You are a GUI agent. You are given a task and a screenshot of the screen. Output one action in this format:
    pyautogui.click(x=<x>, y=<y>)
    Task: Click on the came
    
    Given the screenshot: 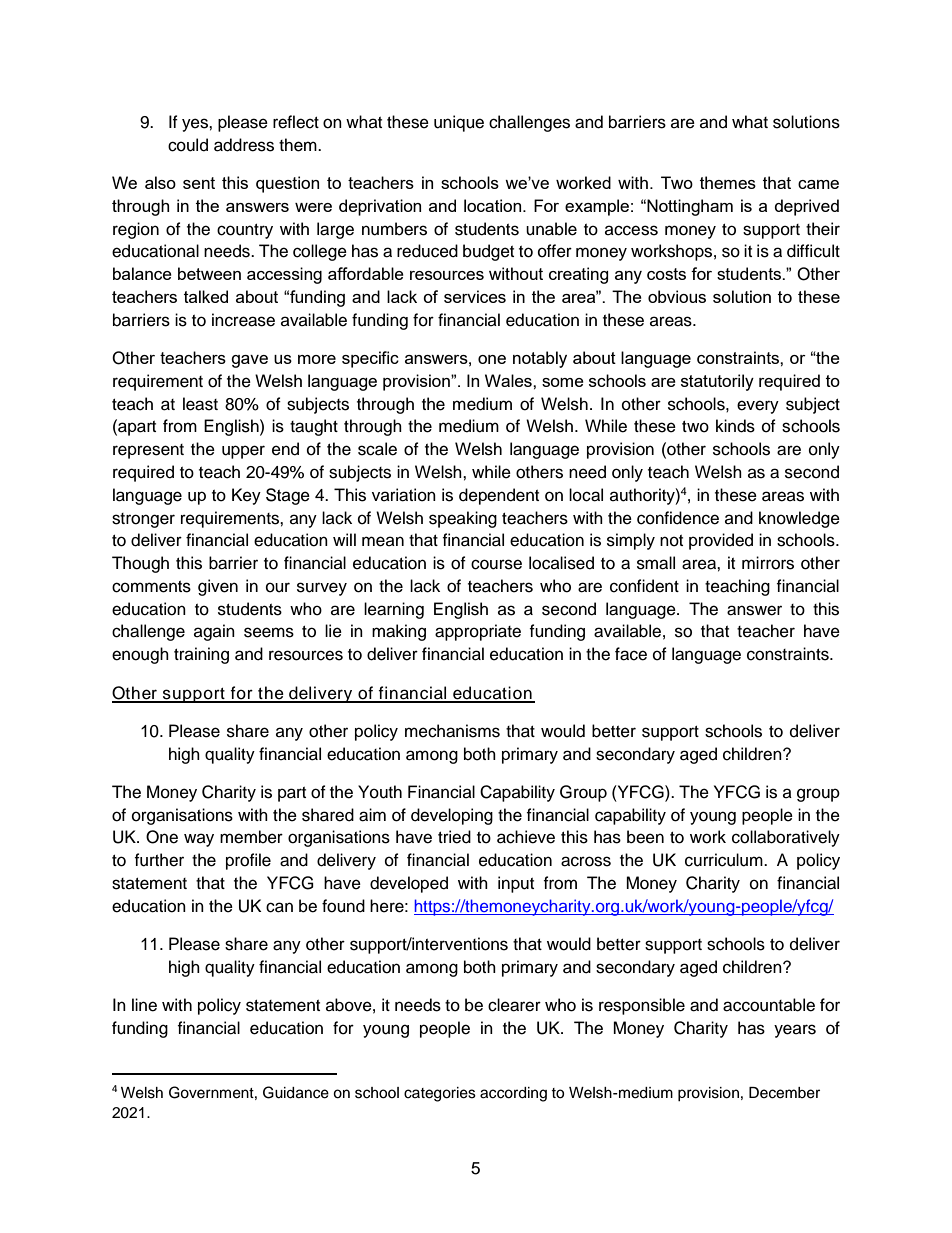 What is the action you would take?
    pyautogui.click(x=818, y=184)
